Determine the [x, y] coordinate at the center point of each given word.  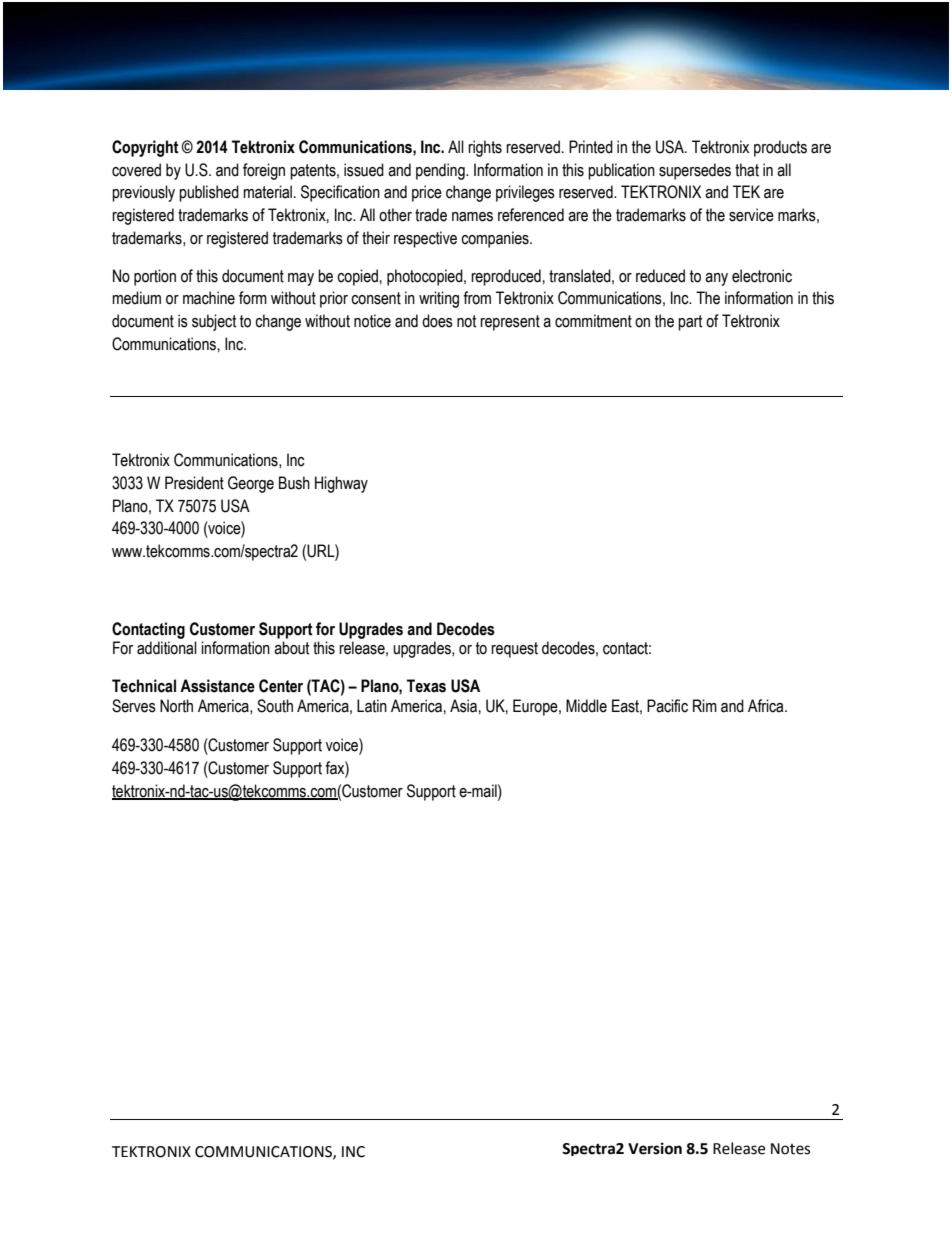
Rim [705, 705]
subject [214, 322]
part [690, 323]
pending [441, 171]
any [716, 279]
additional [167, 648]
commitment [593, 321]
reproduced [506, 277]
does [437, 321]
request [514, 650]
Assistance [217, 686]
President [194, 483]
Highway [341, 484]
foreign [264, 171]
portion [155, 277]
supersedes [695, 171]
